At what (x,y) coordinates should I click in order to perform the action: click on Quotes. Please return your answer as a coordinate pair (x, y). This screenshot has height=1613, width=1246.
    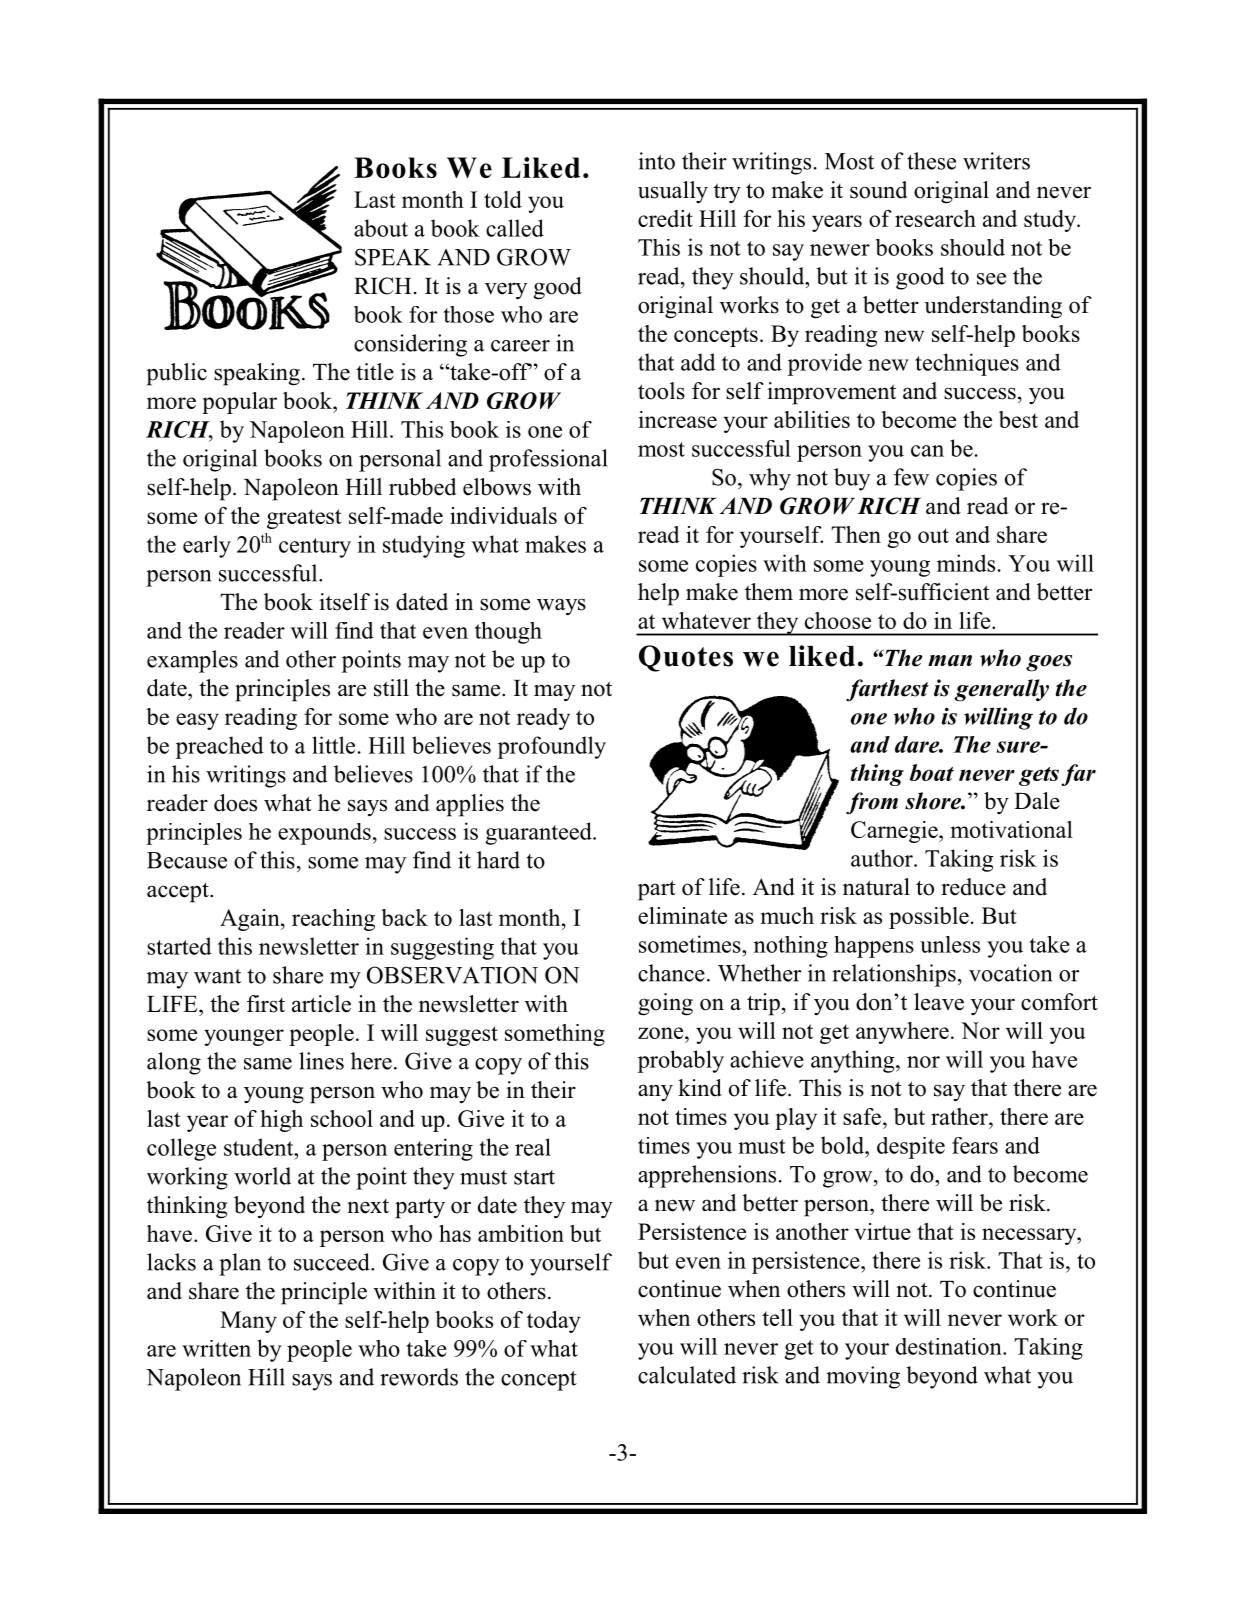
    Looking at the image, I should click on (686, 658).
